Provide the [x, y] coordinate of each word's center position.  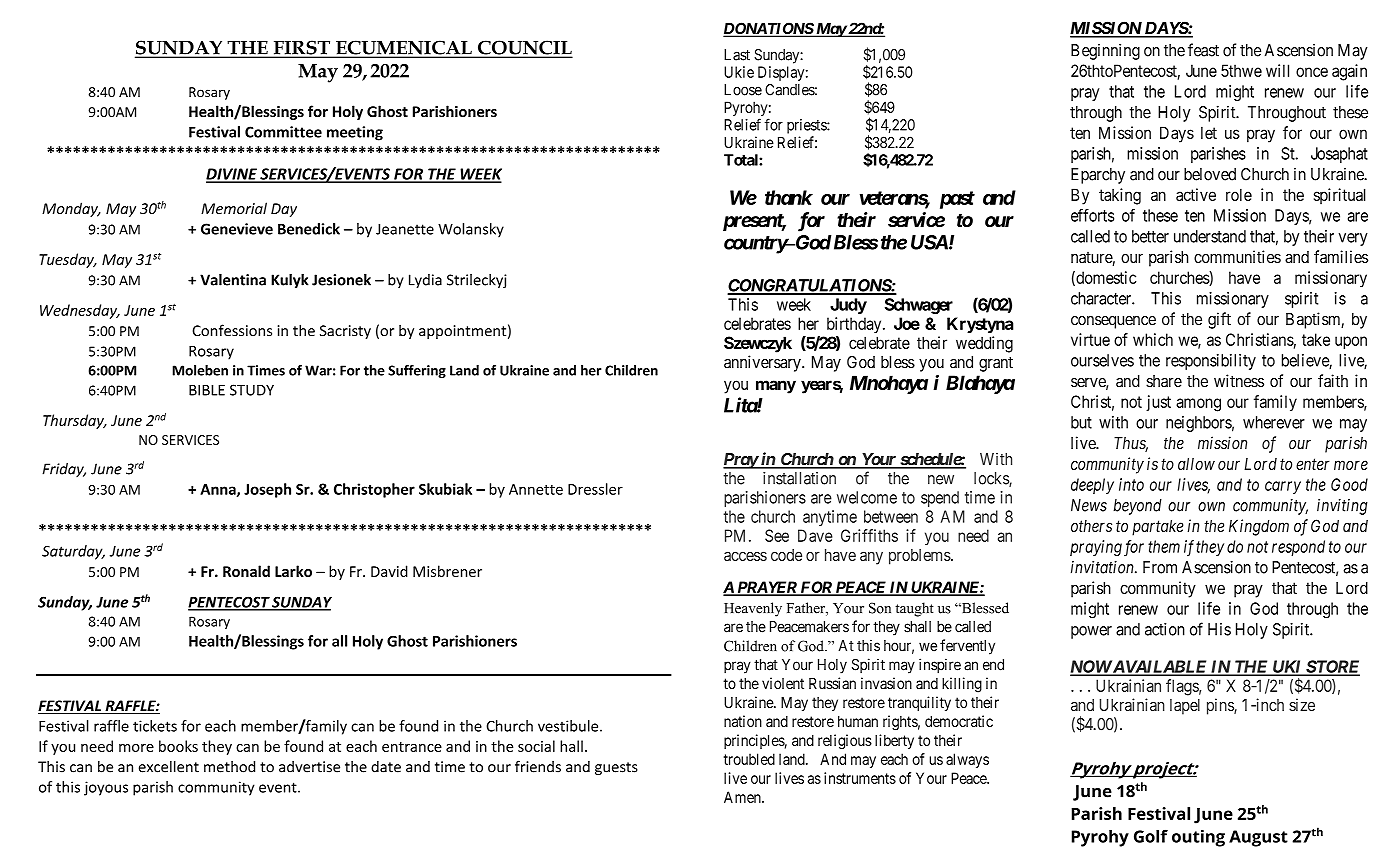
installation [799, 478]
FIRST [302, 48]
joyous [106, 788]
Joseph [267, 490]
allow [1196, 464]
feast [1203, 50]
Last [737, 55]
